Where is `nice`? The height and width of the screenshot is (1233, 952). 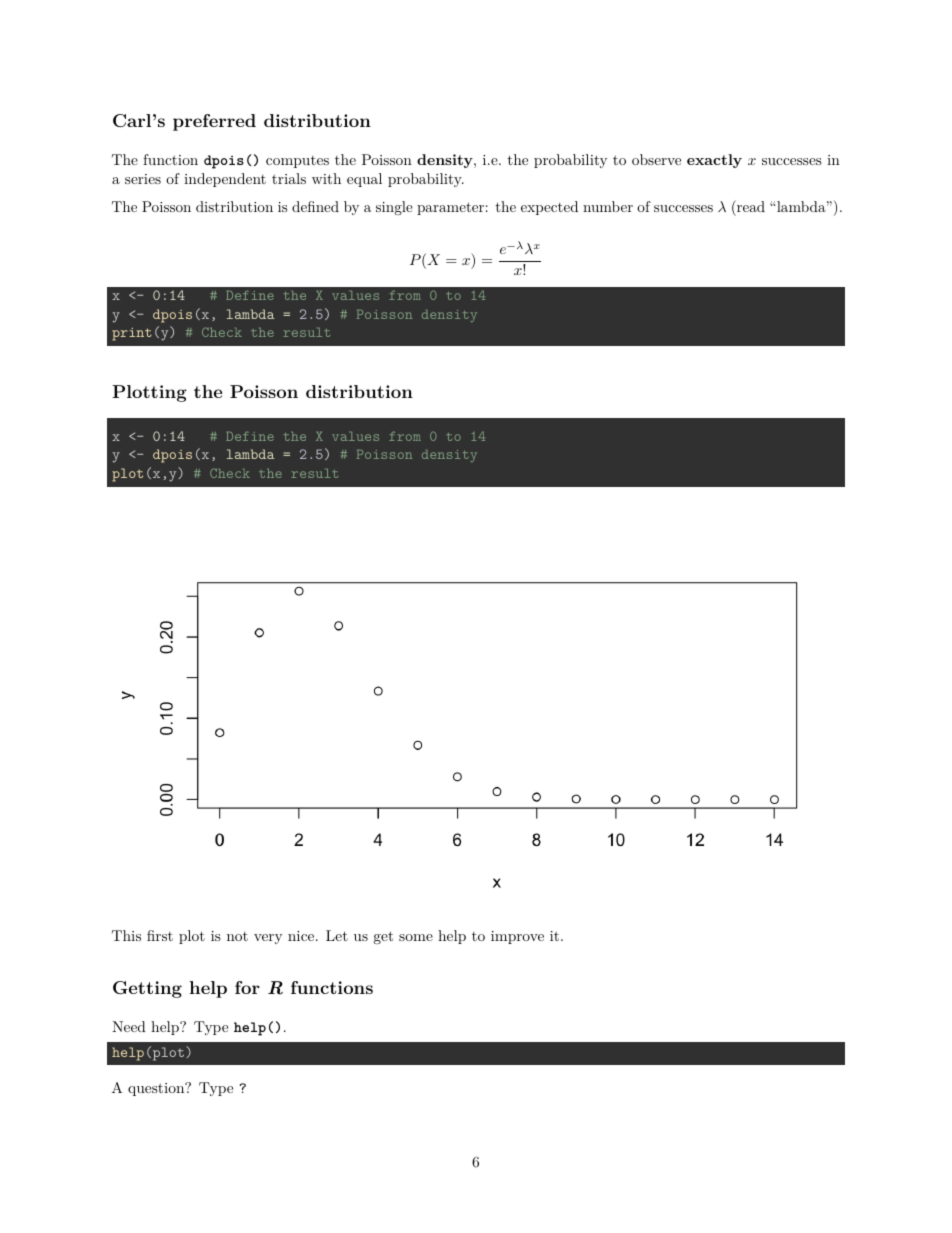
nice is located at coordinates (301, 936).
